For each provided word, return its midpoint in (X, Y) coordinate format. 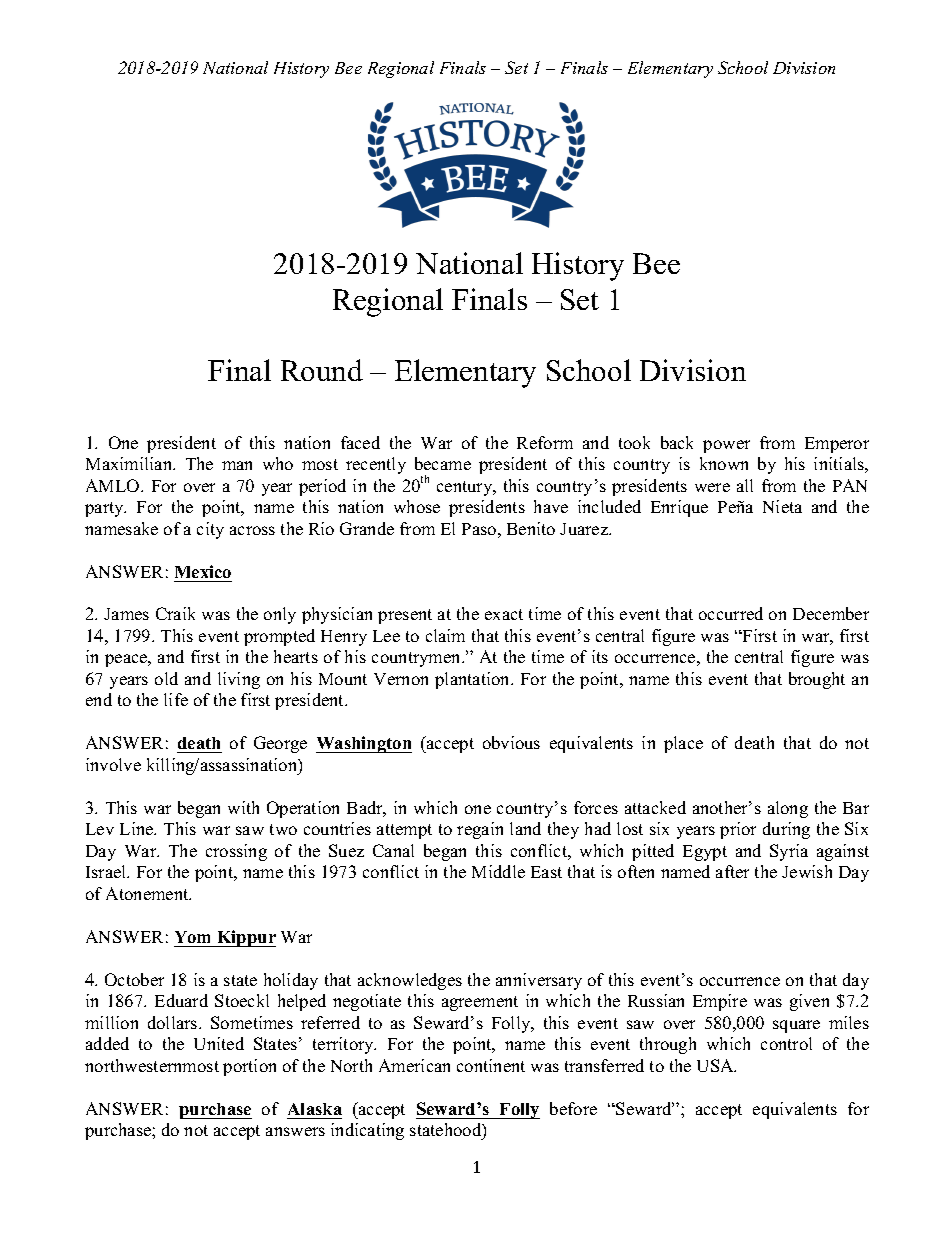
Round (322, 370)
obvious (511, 742)
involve (113, 764)
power (726, 446)
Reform (545, 442)
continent (491, 1065)
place (683, 744)
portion (249, 1067)
